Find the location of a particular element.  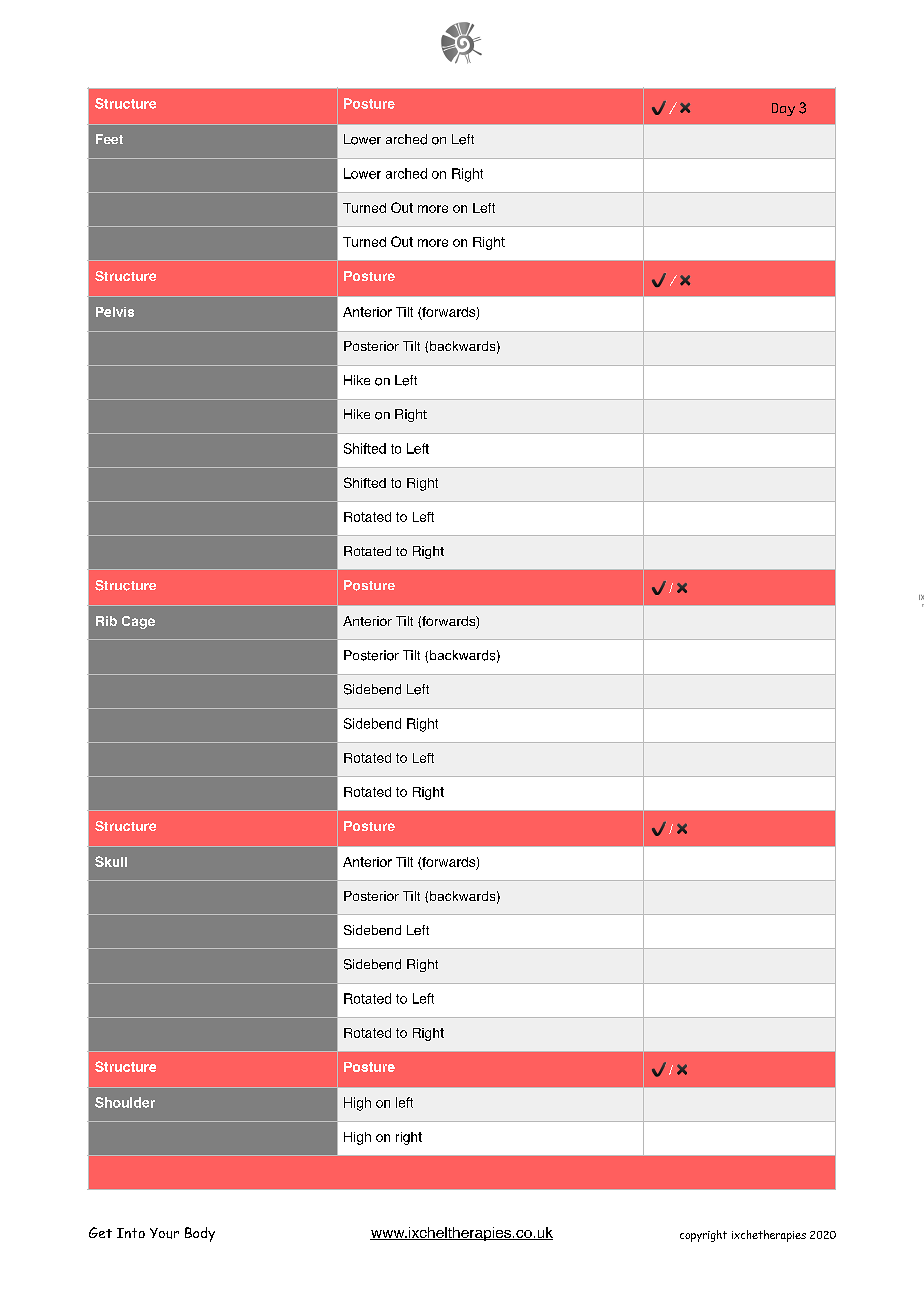

Shoulder is located at coordinates (125, 1102).
